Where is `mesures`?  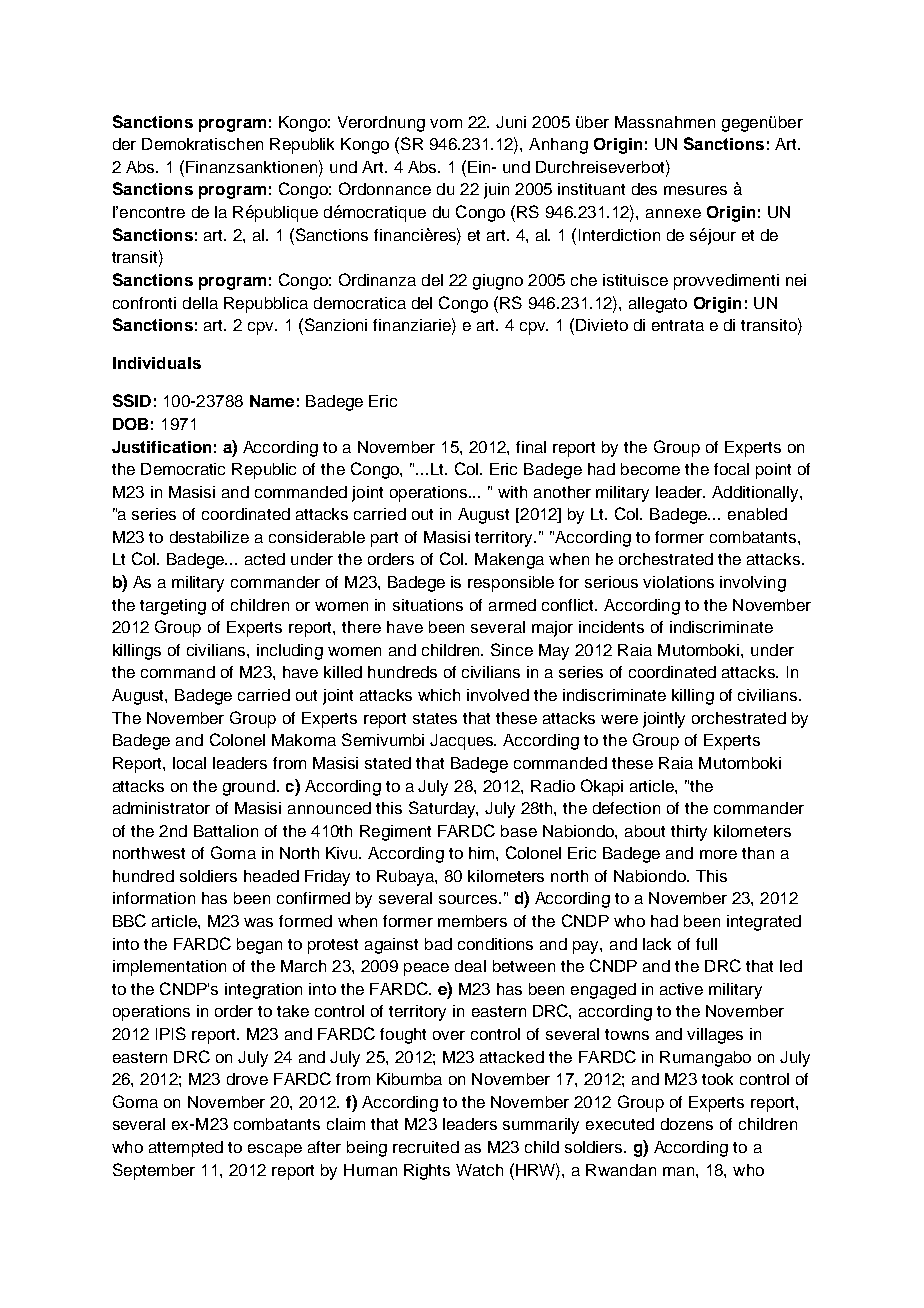
mesures is located at coordinates (695, 190).
